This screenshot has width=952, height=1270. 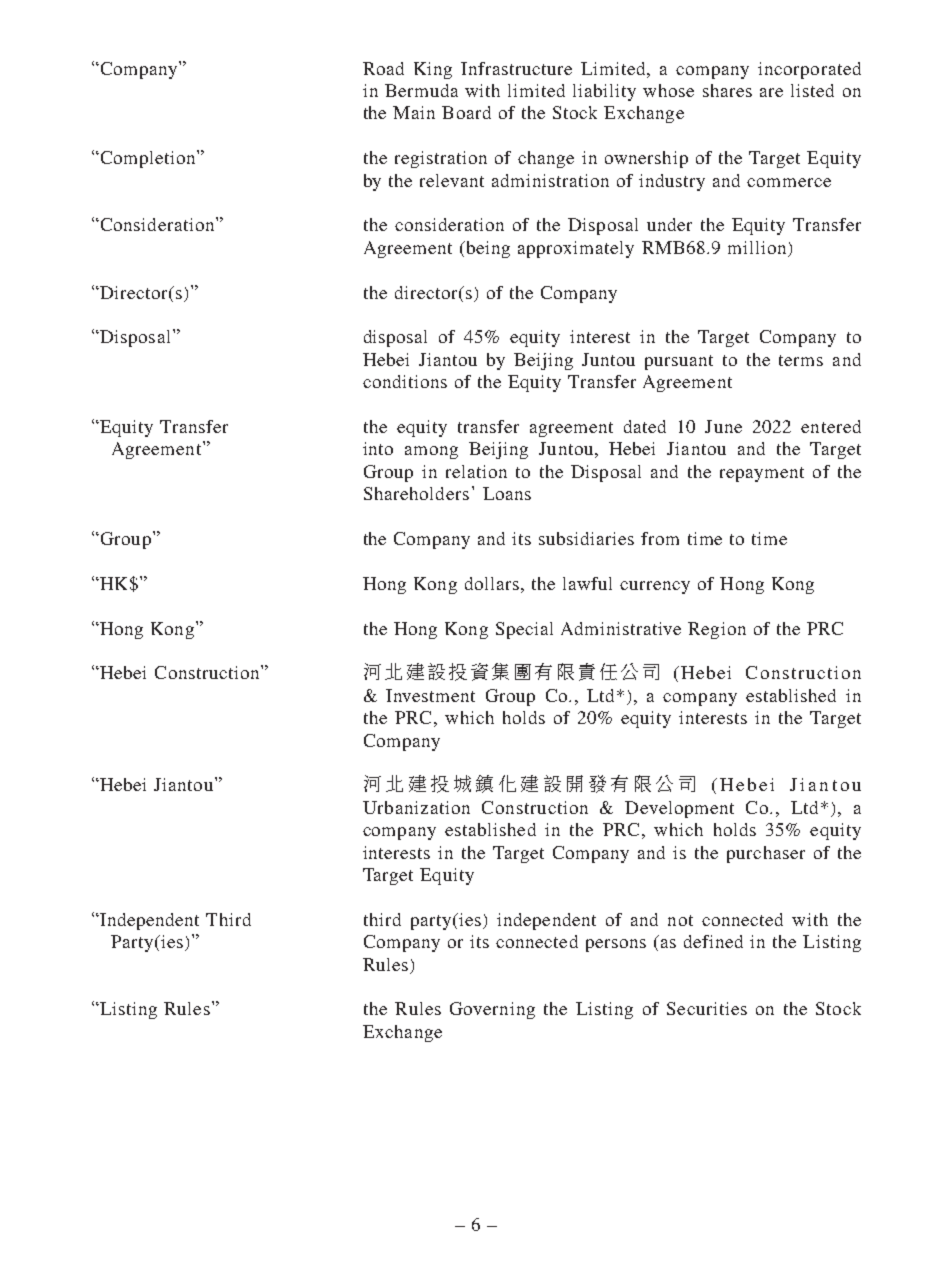 I want to click on Development, so click(x=679, y=809).
